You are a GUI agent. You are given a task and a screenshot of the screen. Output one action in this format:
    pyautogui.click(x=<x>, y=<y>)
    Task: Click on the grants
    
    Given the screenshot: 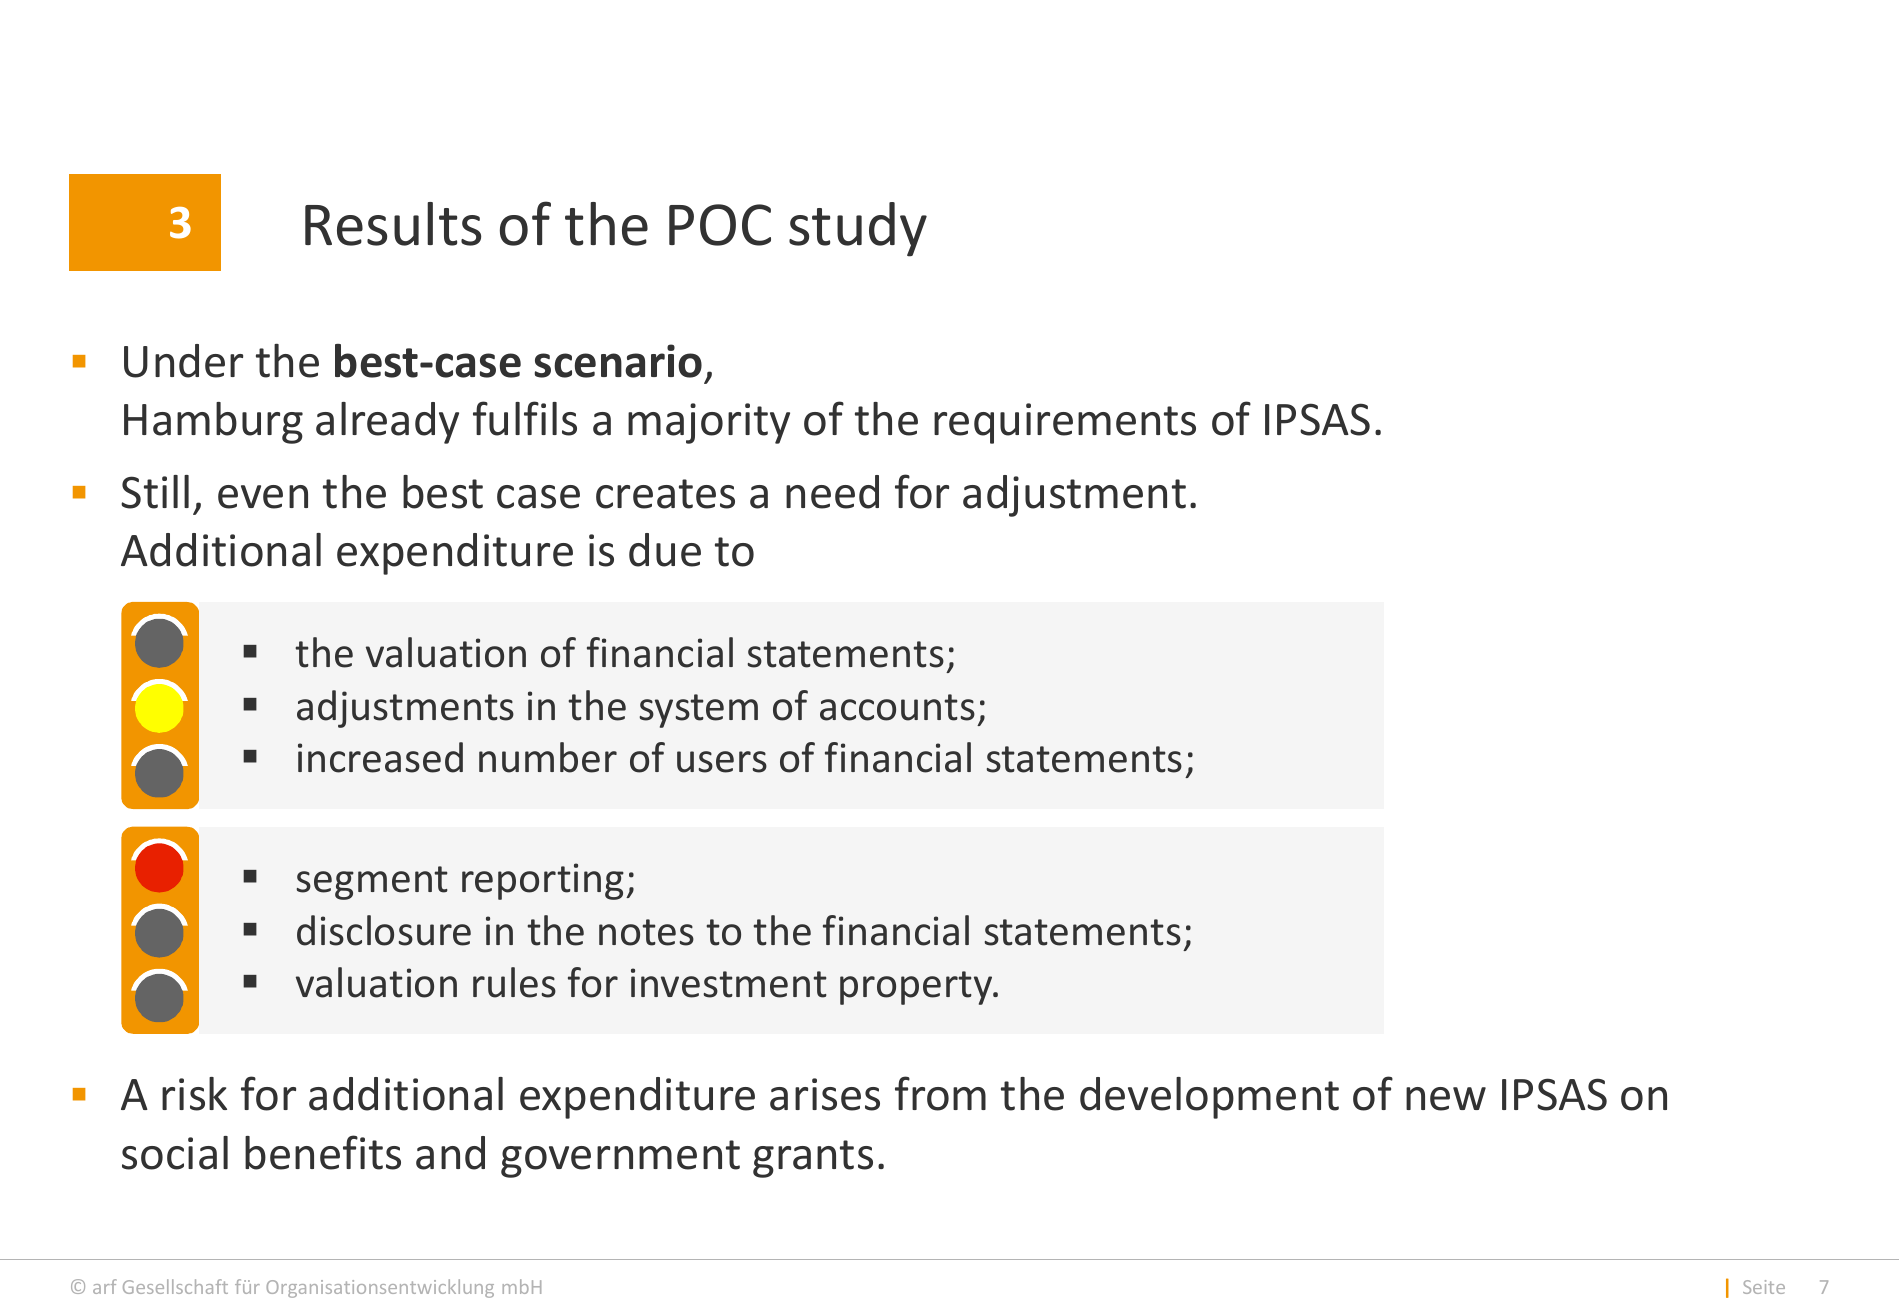 What is the action you would take?
    pyautogui.click(x=813, y=1159)
